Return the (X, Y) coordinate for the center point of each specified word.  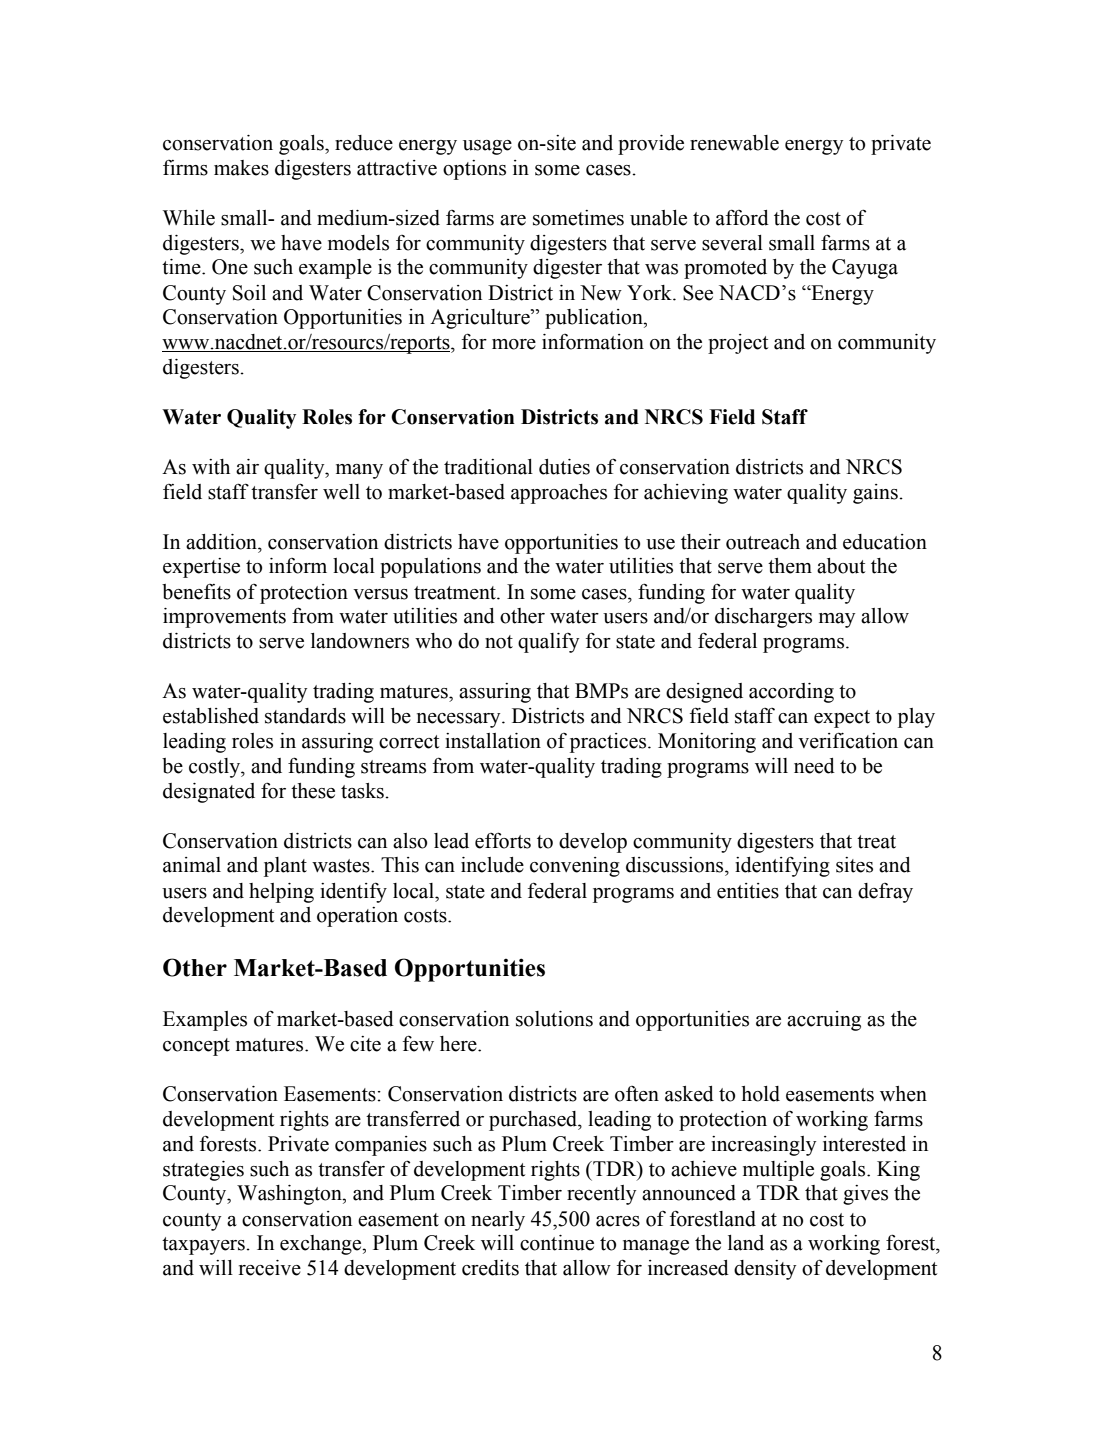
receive (270, 1268)
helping (281, 893)
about (841, 566)
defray (885, 893)
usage (487, 147)
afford (742, 217)
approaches (559, 494)
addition (222, 542)
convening (575, 867)
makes (241, 168)
